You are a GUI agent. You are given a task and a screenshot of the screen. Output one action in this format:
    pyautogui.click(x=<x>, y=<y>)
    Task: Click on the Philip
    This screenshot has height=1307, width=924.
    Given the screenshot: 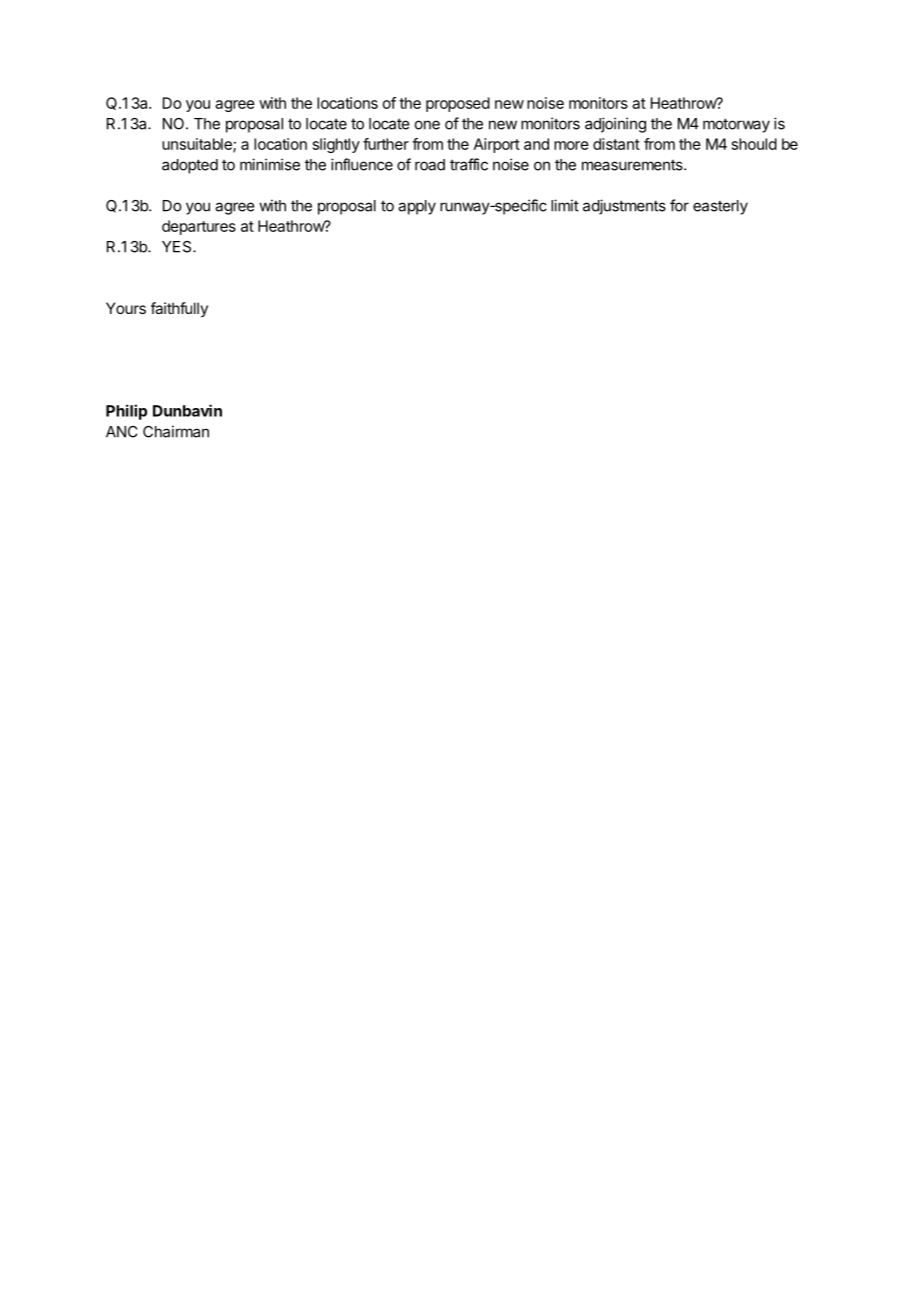 What is the action you would take?
    pyautogui.click(x=126, y=412)
